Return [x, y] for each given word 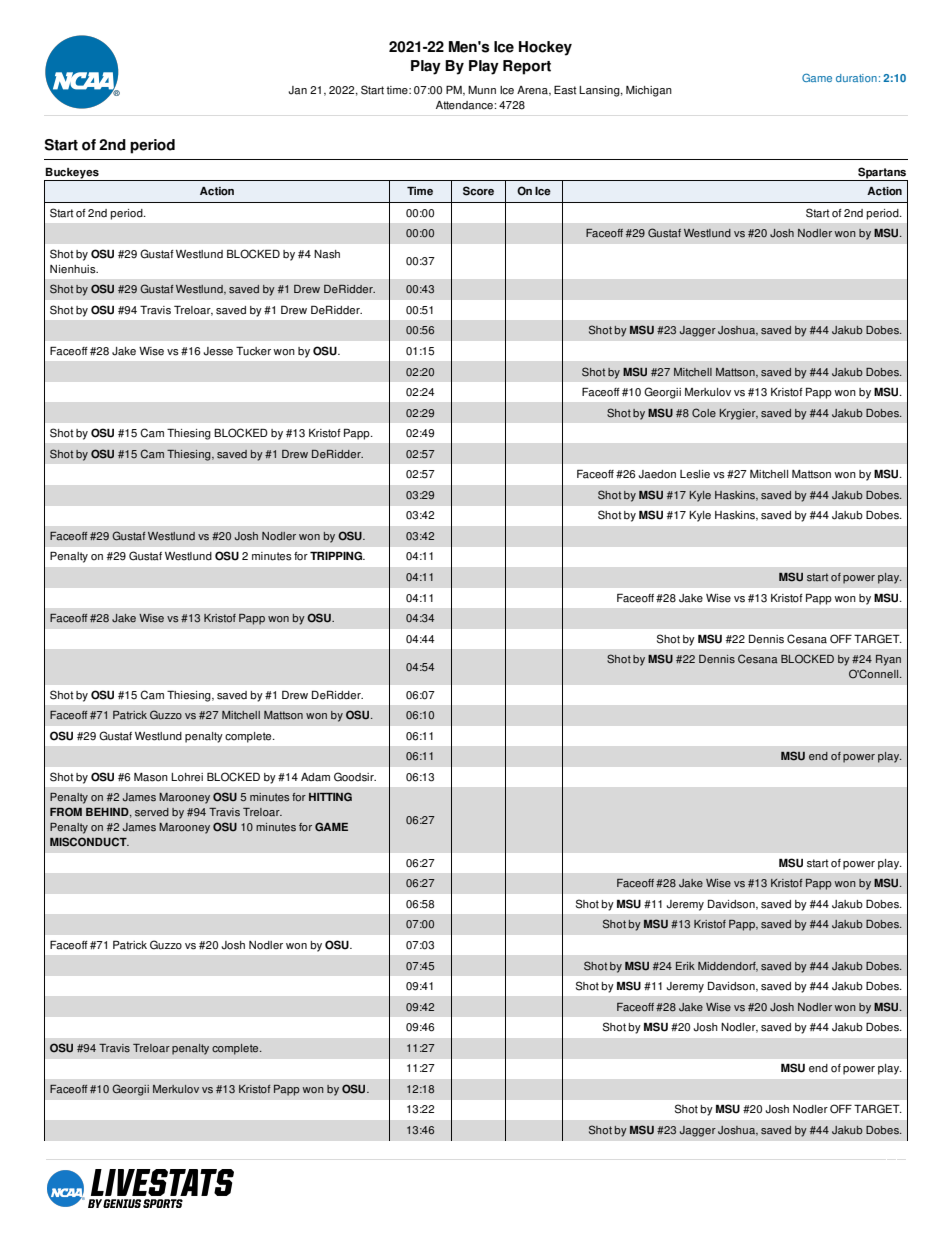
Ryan [888, 660]
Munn [482, 90]
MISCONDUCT [89, 842]
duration [856, 78]
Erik [685, 966]
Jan [297, 90]
